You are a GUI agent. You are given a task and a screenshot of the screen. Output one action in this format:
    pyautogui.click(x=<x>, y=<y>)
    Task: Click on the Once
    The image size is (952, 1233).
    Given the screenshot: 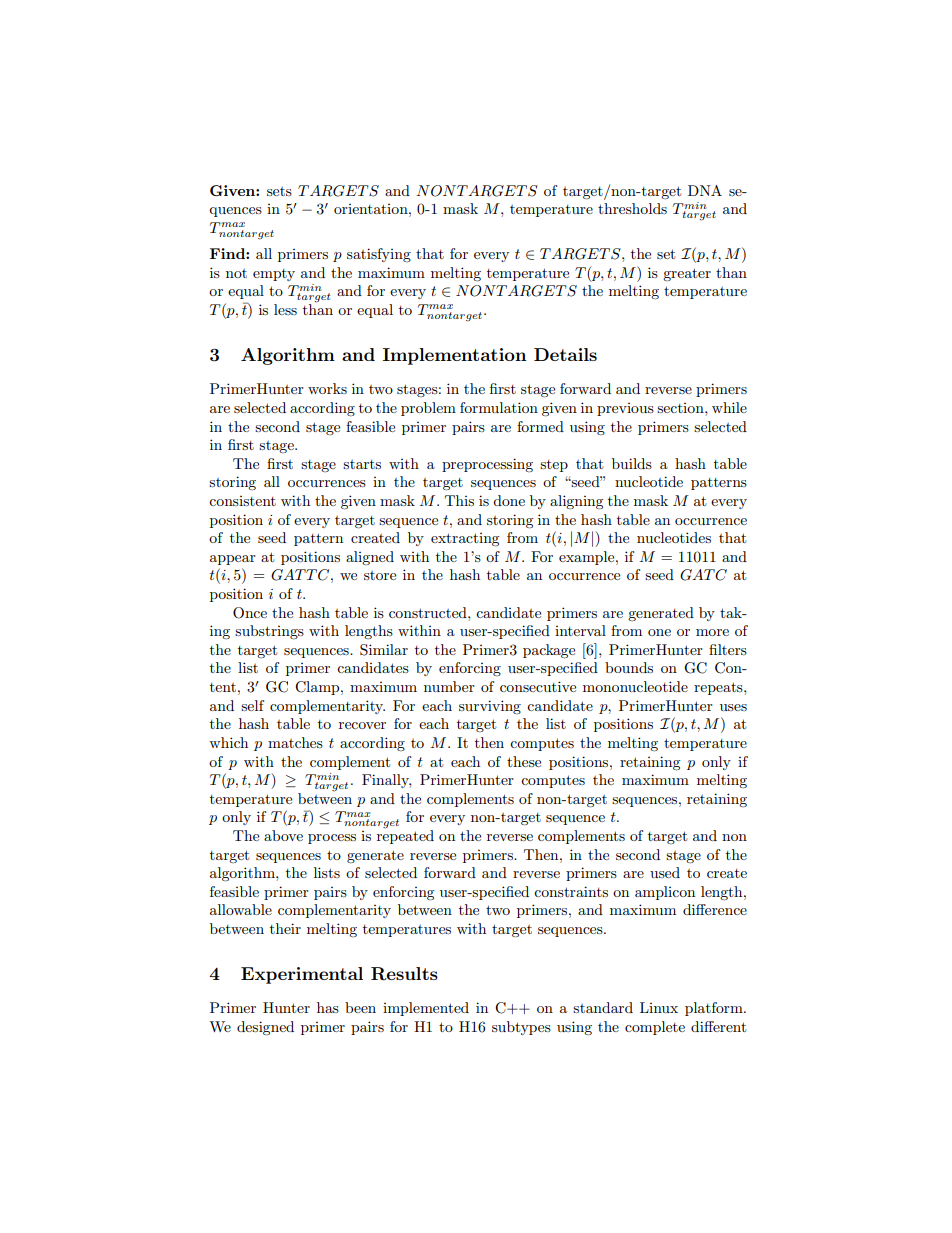 What is the action you would take?
    pyautogui.click(x=250, y=613)
